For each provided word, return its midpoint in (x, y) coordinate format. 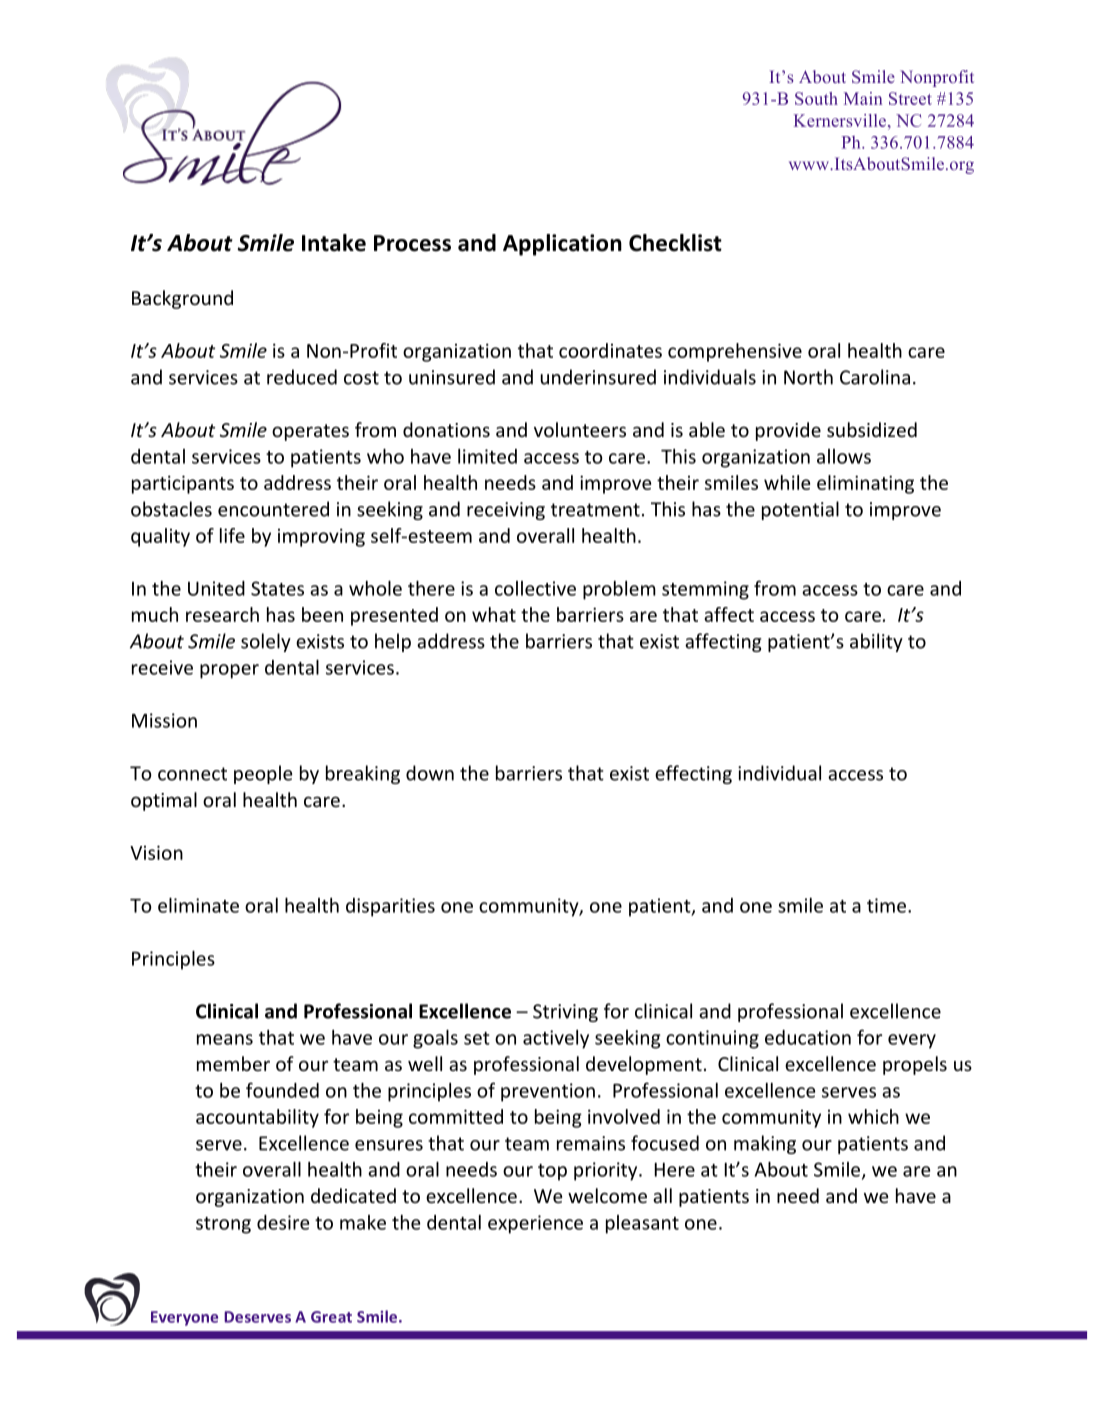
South (816, 98)
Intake (334, 243)
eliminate (198, 905)
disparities (390, 907)
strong (223, 1225)
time (888, 905)
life (232, 535)
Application (562, 245)
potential (800, 510)
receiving (506, 511)
